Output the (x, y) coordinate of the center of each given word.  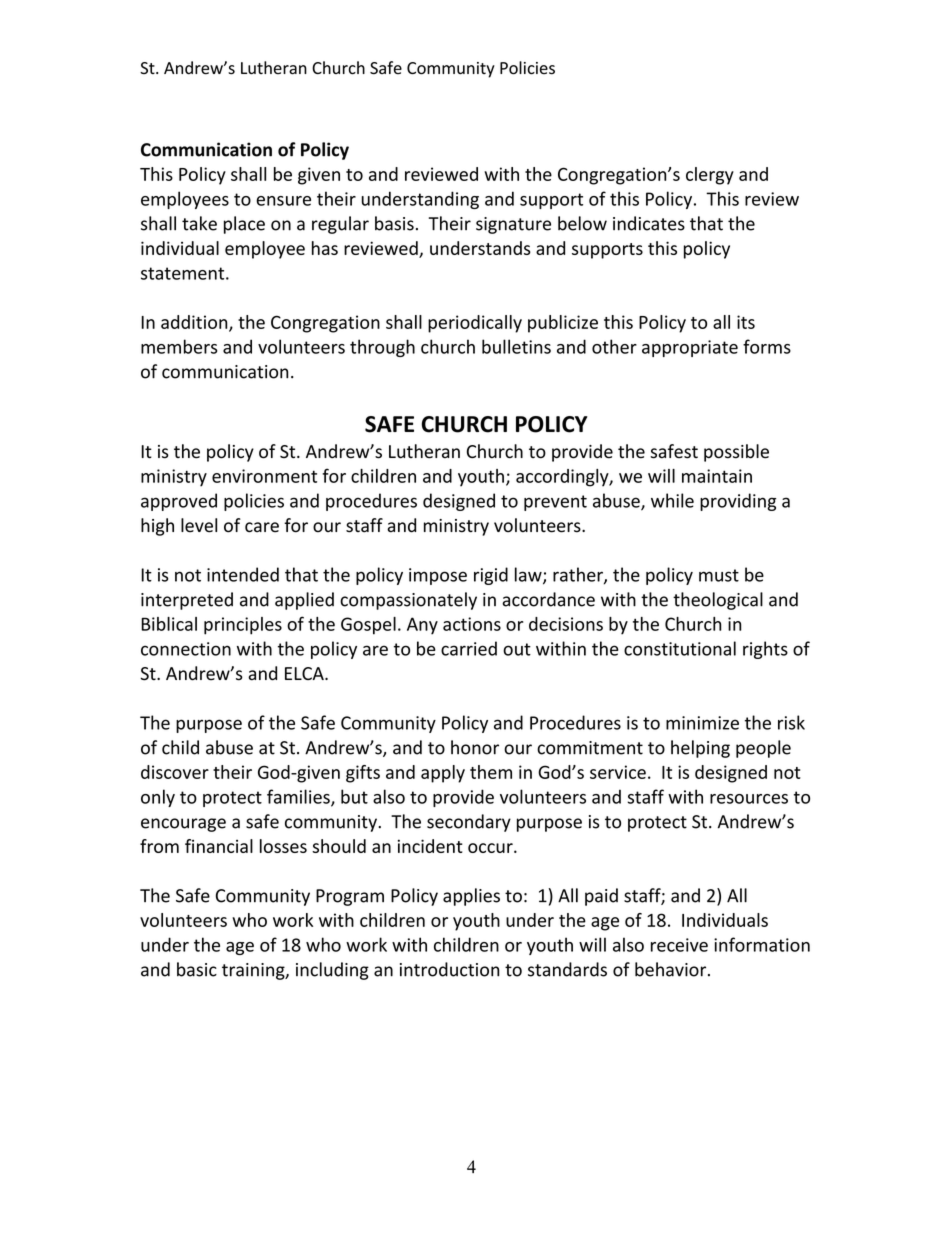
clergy (710, 176)
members (179, 346)
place (244, 225)
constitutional (680, 648)
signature (513, 225)
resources (749, 799)
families (299, 797)
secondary (469, 823)
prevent (555, 503)
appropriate (690, 348)
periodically (475, 324)
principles (243, 626)
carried (469, 648)
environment (264, 476)
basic (197, 969)
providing (738, 502)
